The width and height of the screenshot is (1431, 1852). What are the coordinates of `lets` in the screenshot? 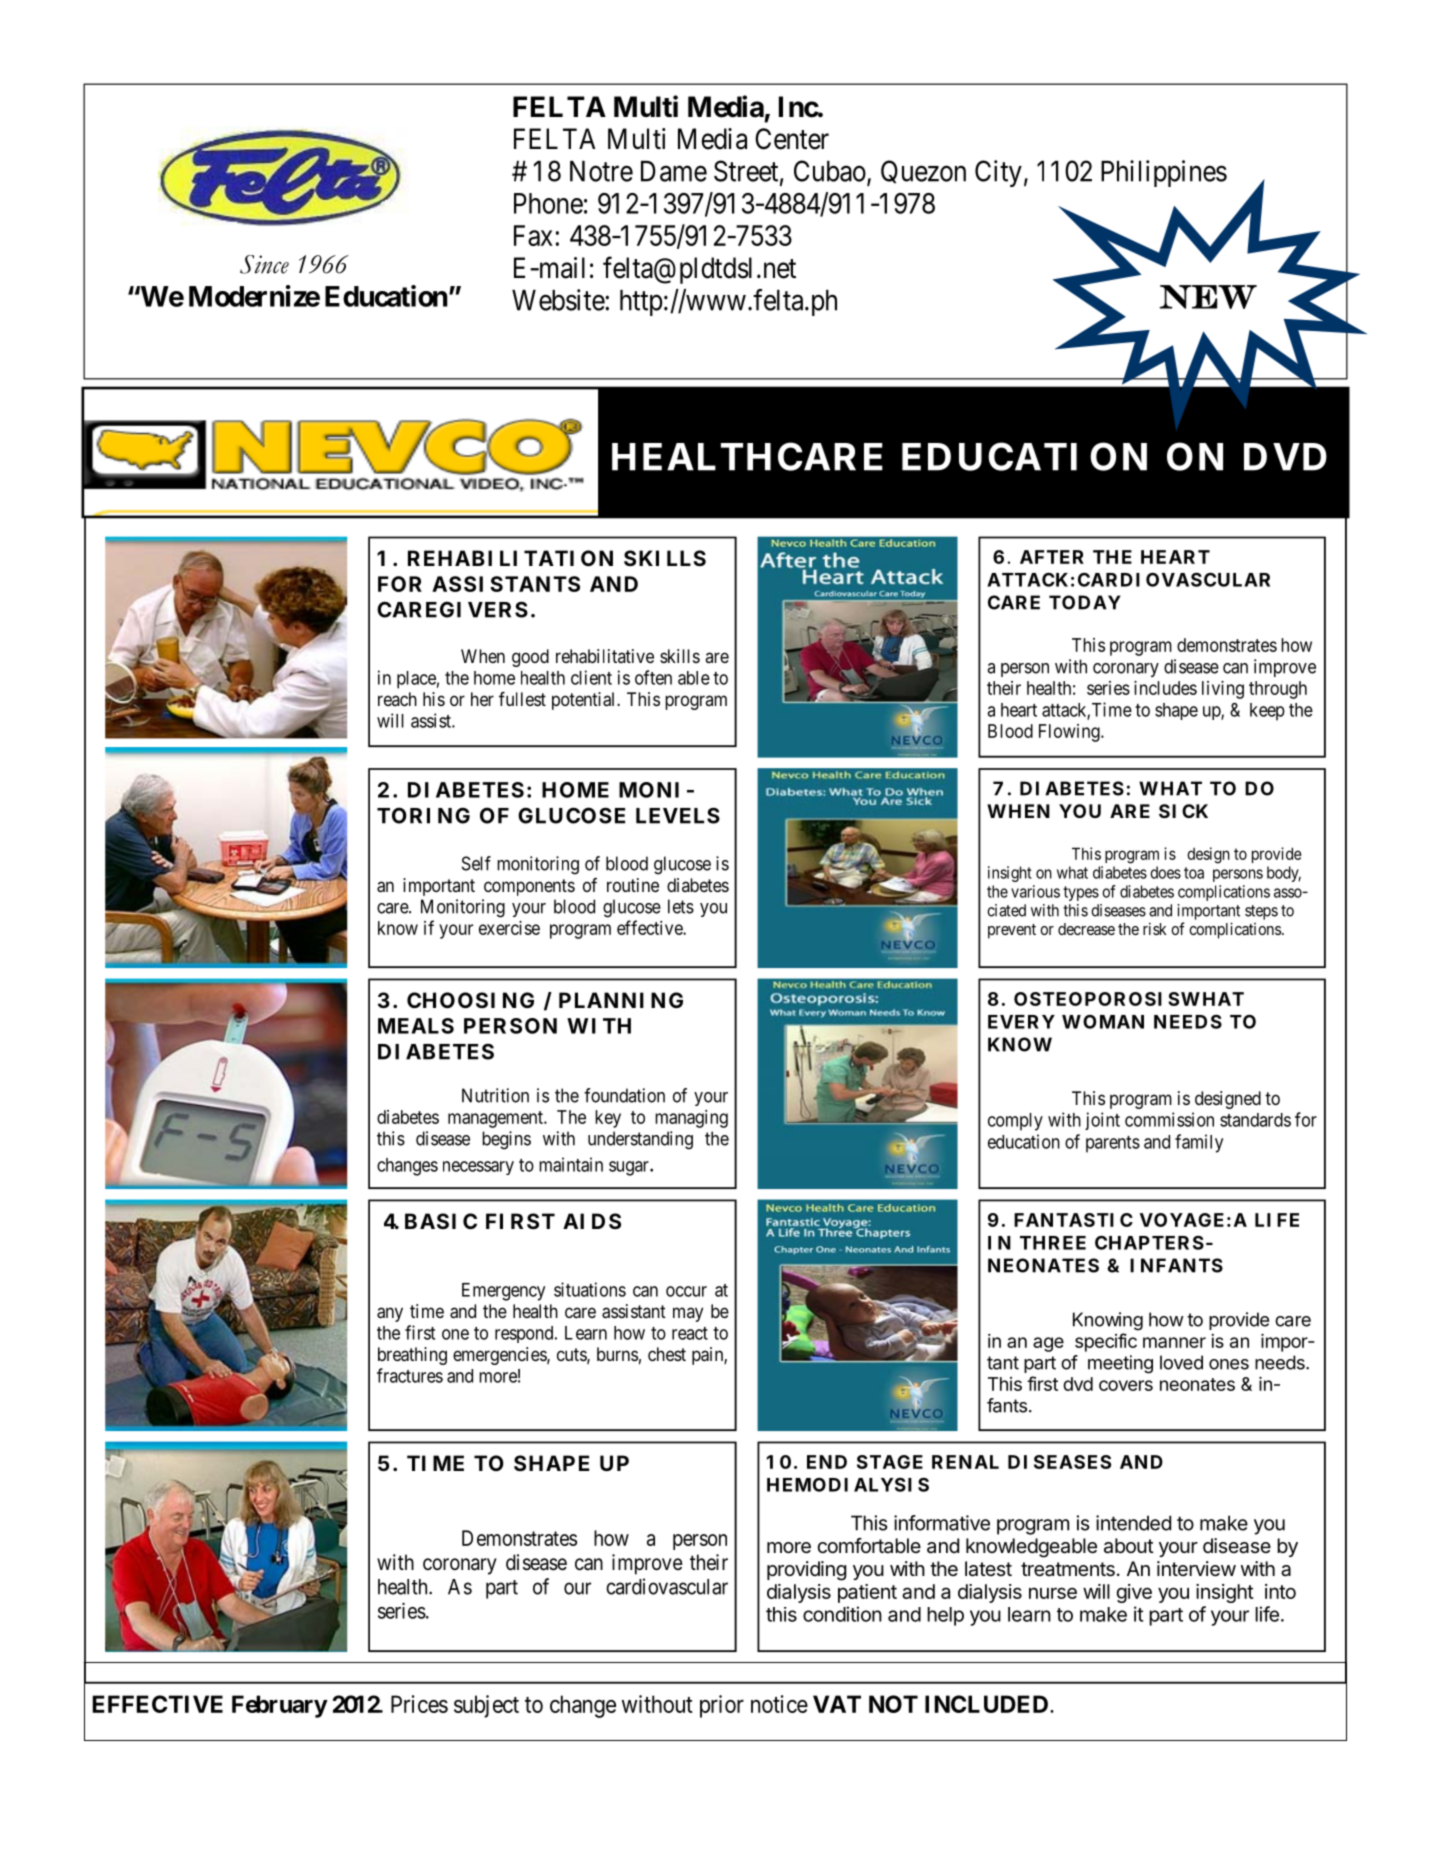 It's located at (681, 906).
